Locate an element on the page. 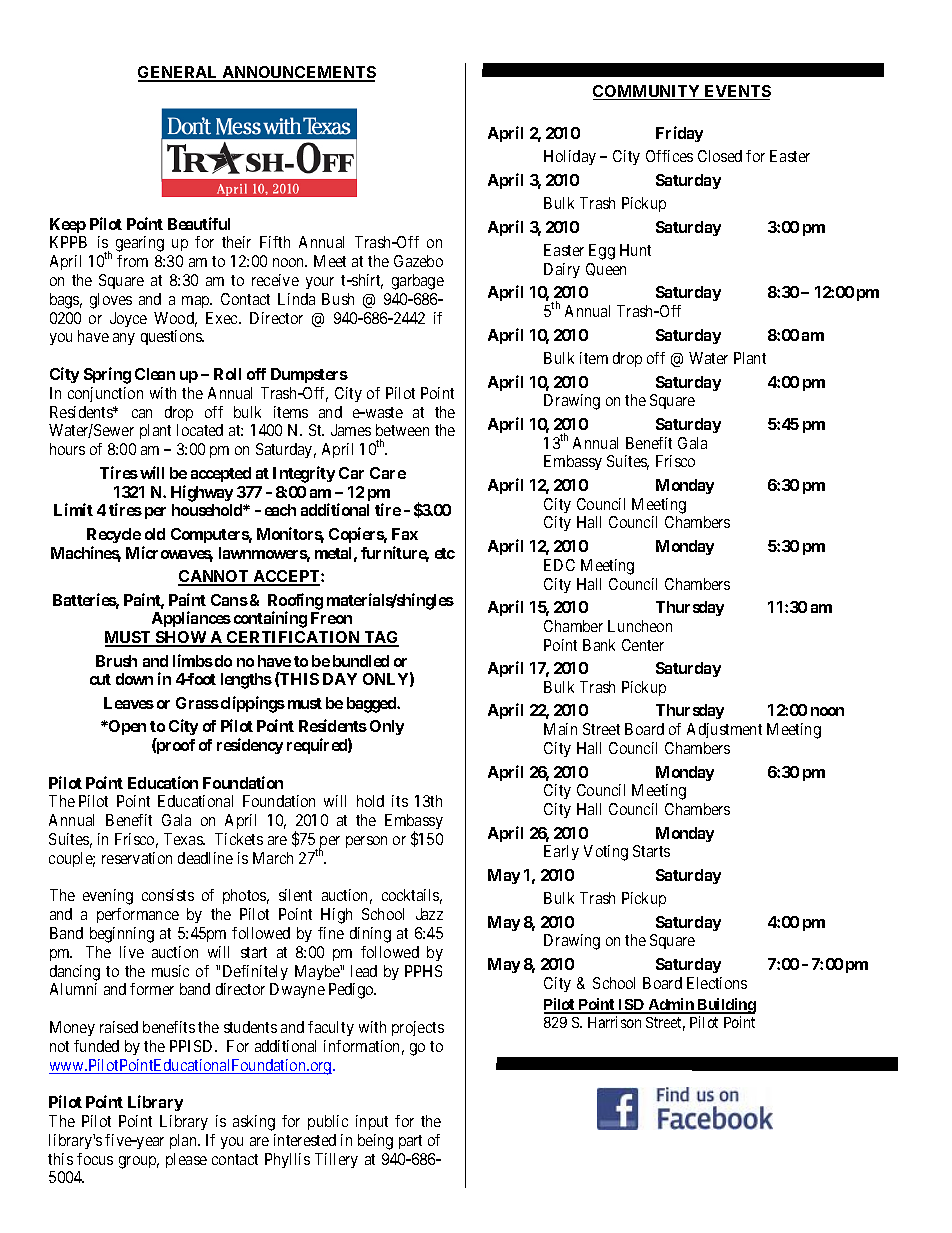 The height and width of the image is (1233, 952). please is located at coordinates (186, 1160).
